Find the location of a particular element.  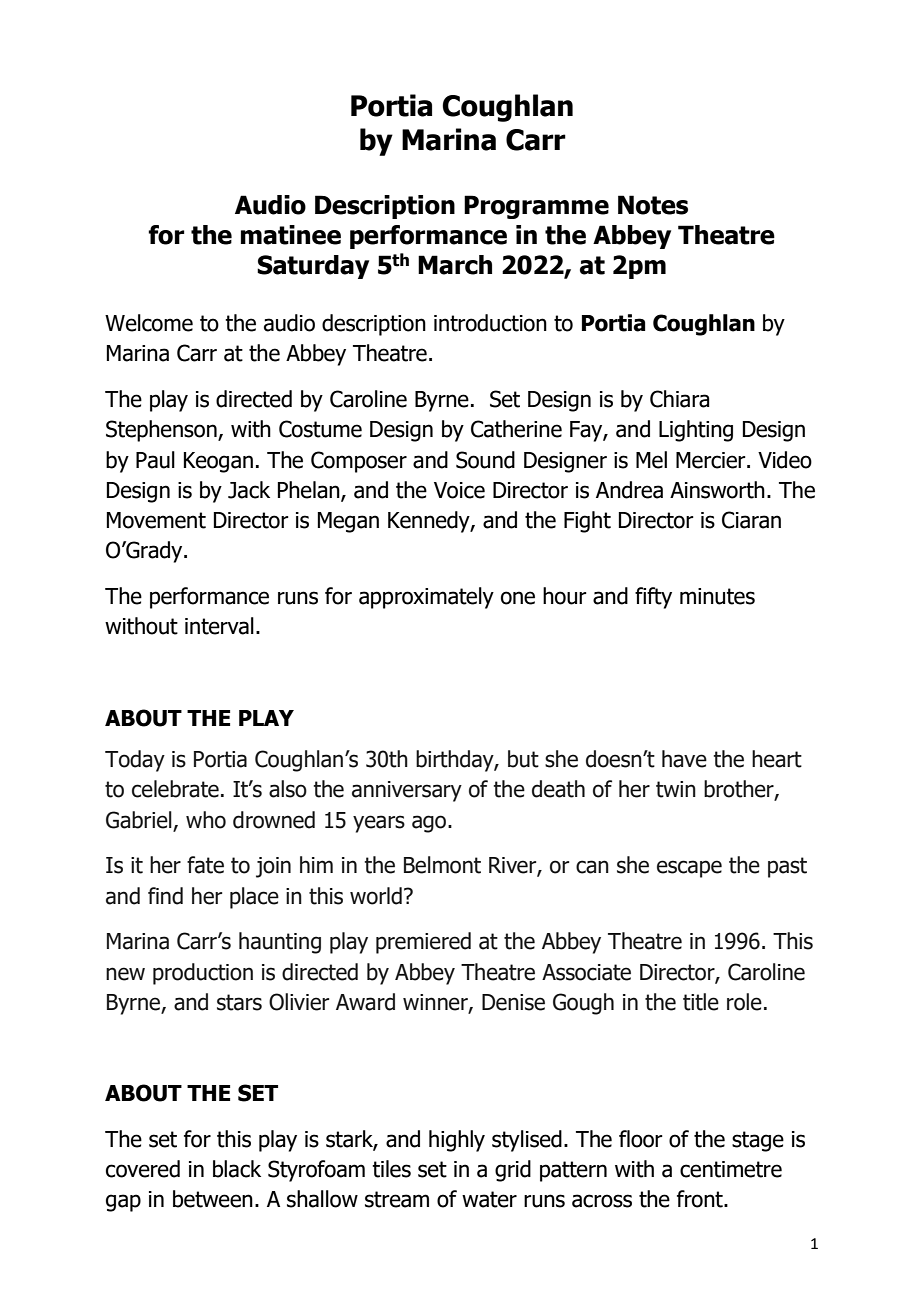

premiered is located at coordinates (423, 943).
